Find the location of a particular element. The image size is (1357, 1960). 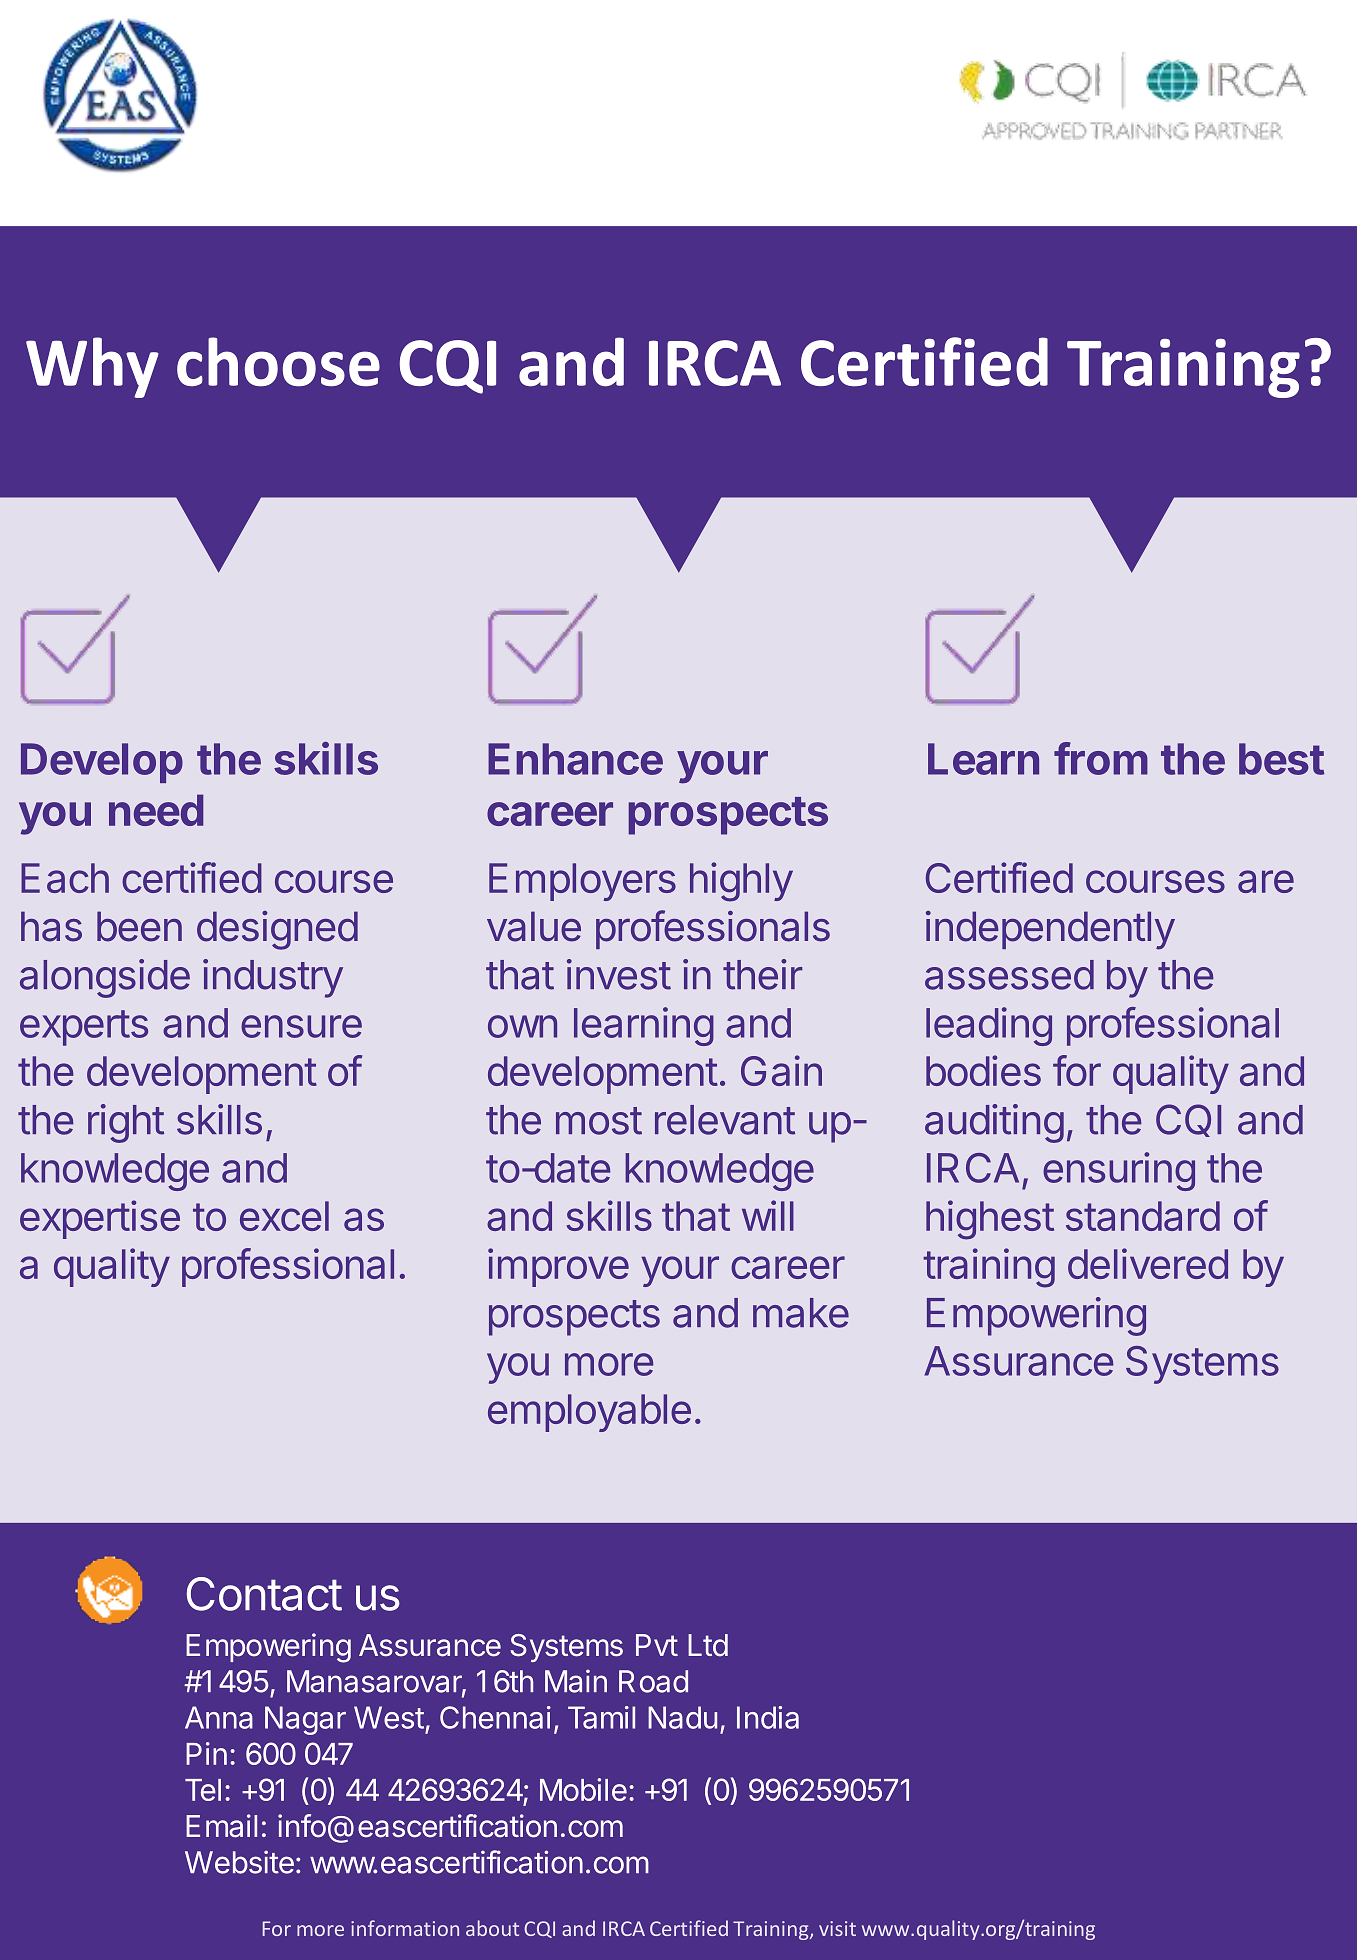

employable is located at coordinates (589, 1413).
